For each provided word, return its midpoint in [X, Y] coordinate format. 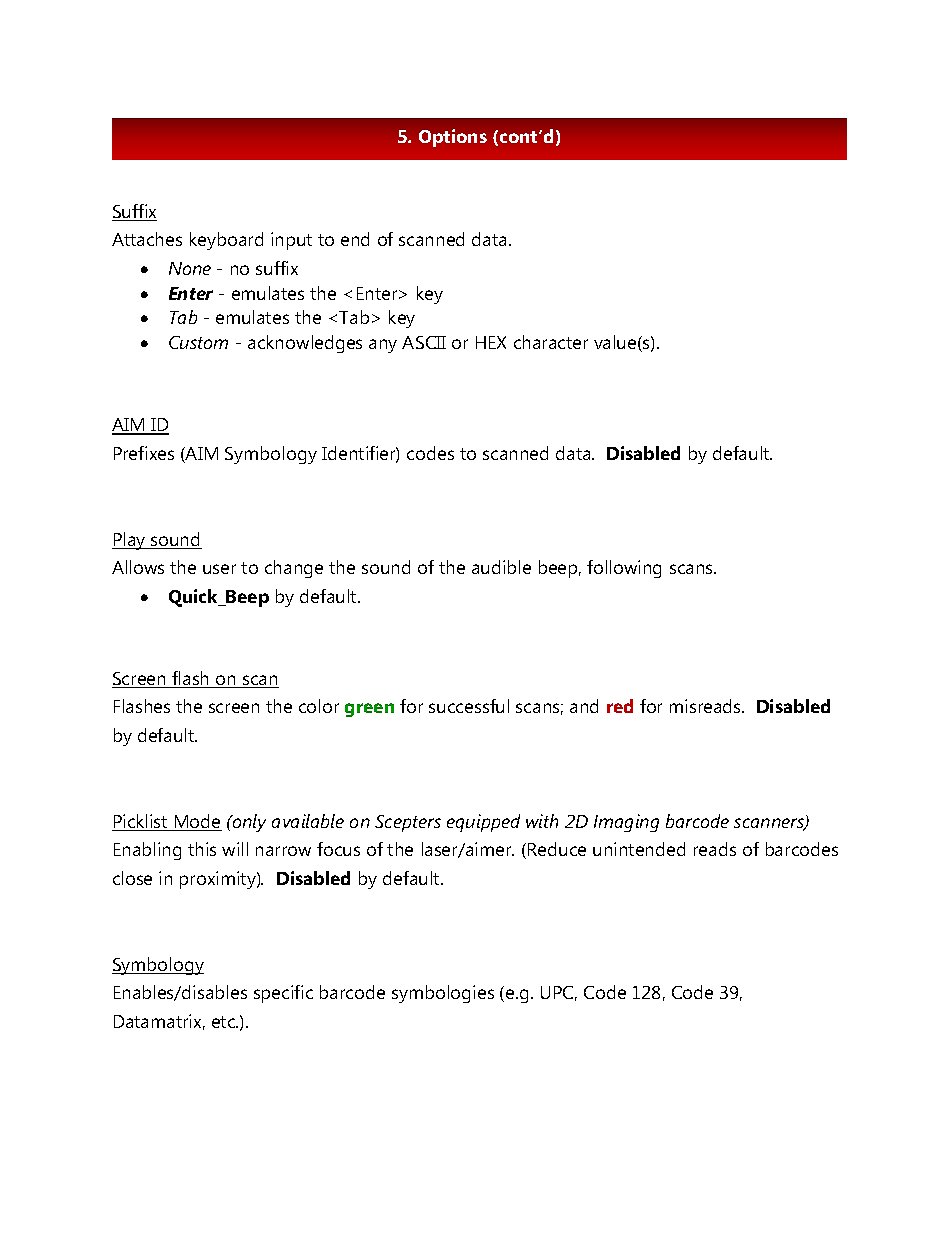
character [551, 342]
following [624, 569]
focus [338, 849]
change [294, 569]
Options [453, 138]
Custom [198, 342]
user [219, 569]
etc [225, 1022]
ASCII [424, 342]
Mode [197, 822]
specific [283, 994]
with [542, 821]
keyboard [226, 241]
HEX [491, 342]
